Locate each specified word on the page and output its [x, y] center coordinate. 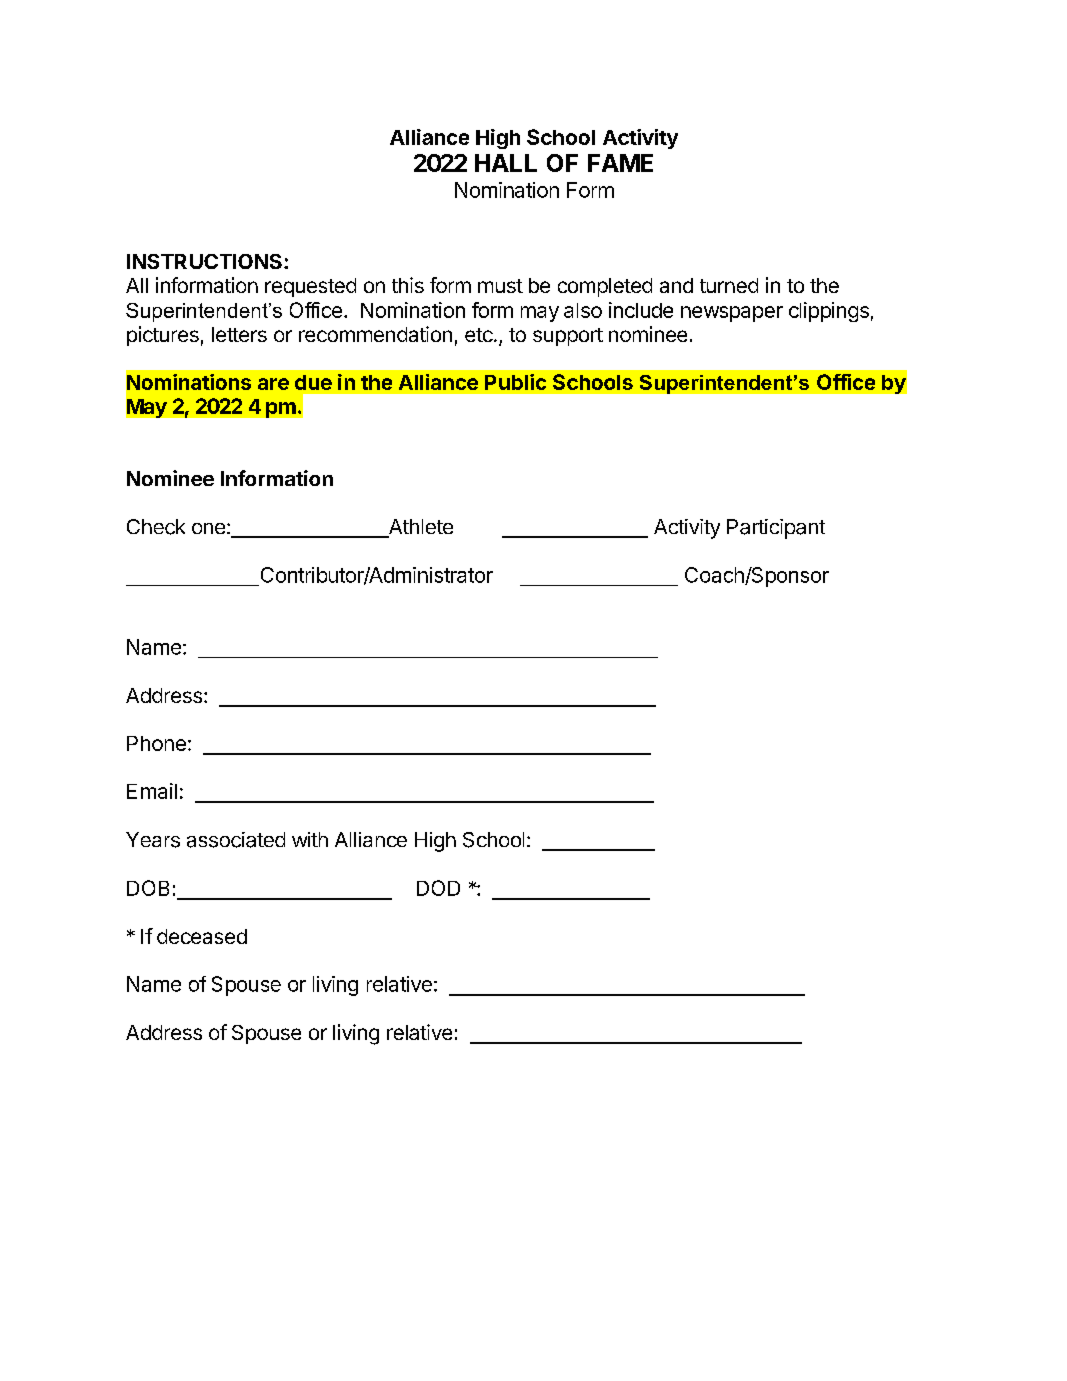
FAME [620, 163]
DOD [438, 888]
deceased [202, 936]
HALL [506, 163]
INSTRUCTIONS [204, 261]
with [310, 839]
